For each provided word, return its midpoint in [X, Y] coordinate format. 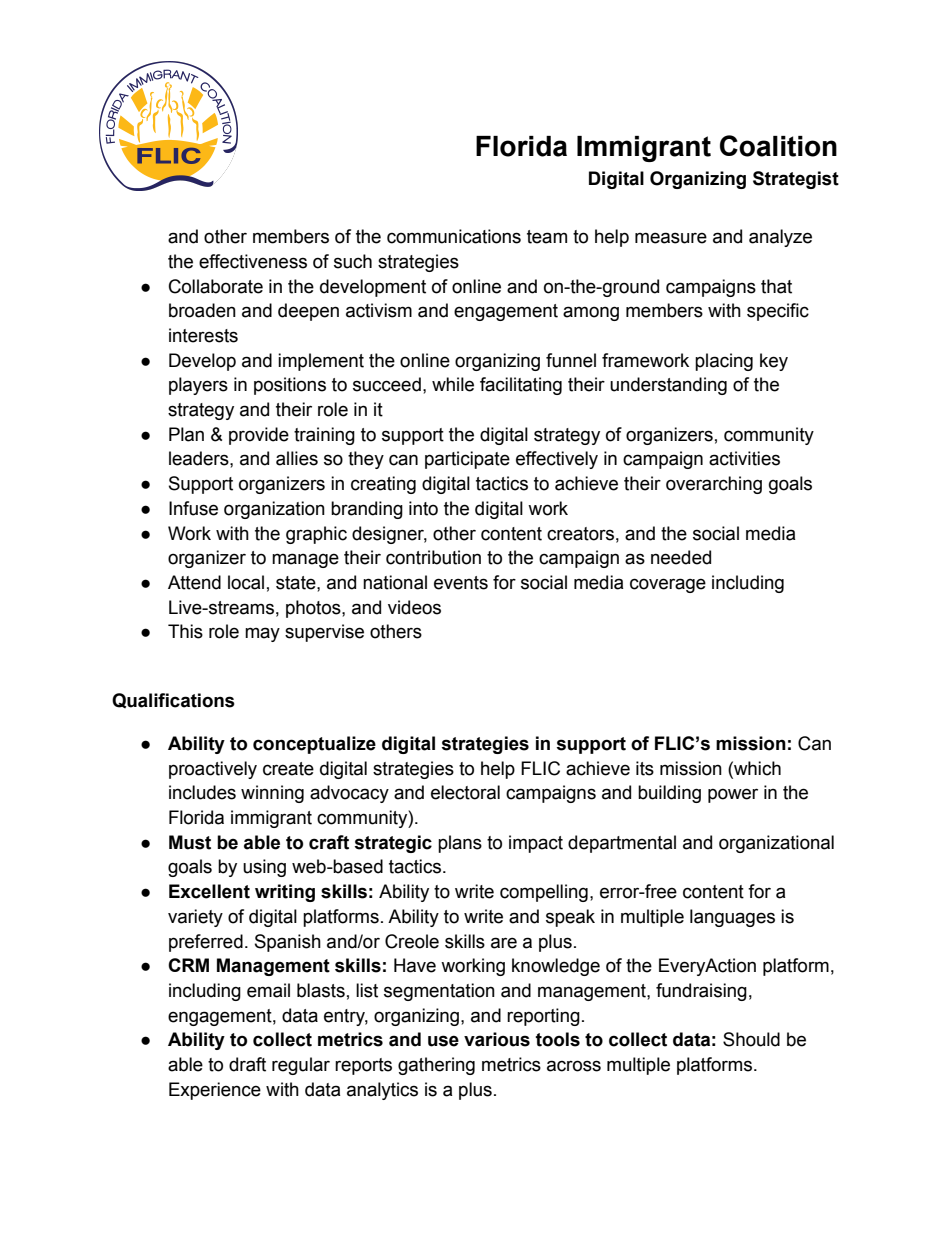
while [453, 384]
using [264, 868]
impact [536, 844]
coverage [668, 585]
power [733, 795]
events [461, 583]
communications [454, 236]
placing [724, 362]
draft [247, 1064]
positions [290, 386]
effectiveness [253, 261]
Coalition [778, 146]
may [262, 634]
